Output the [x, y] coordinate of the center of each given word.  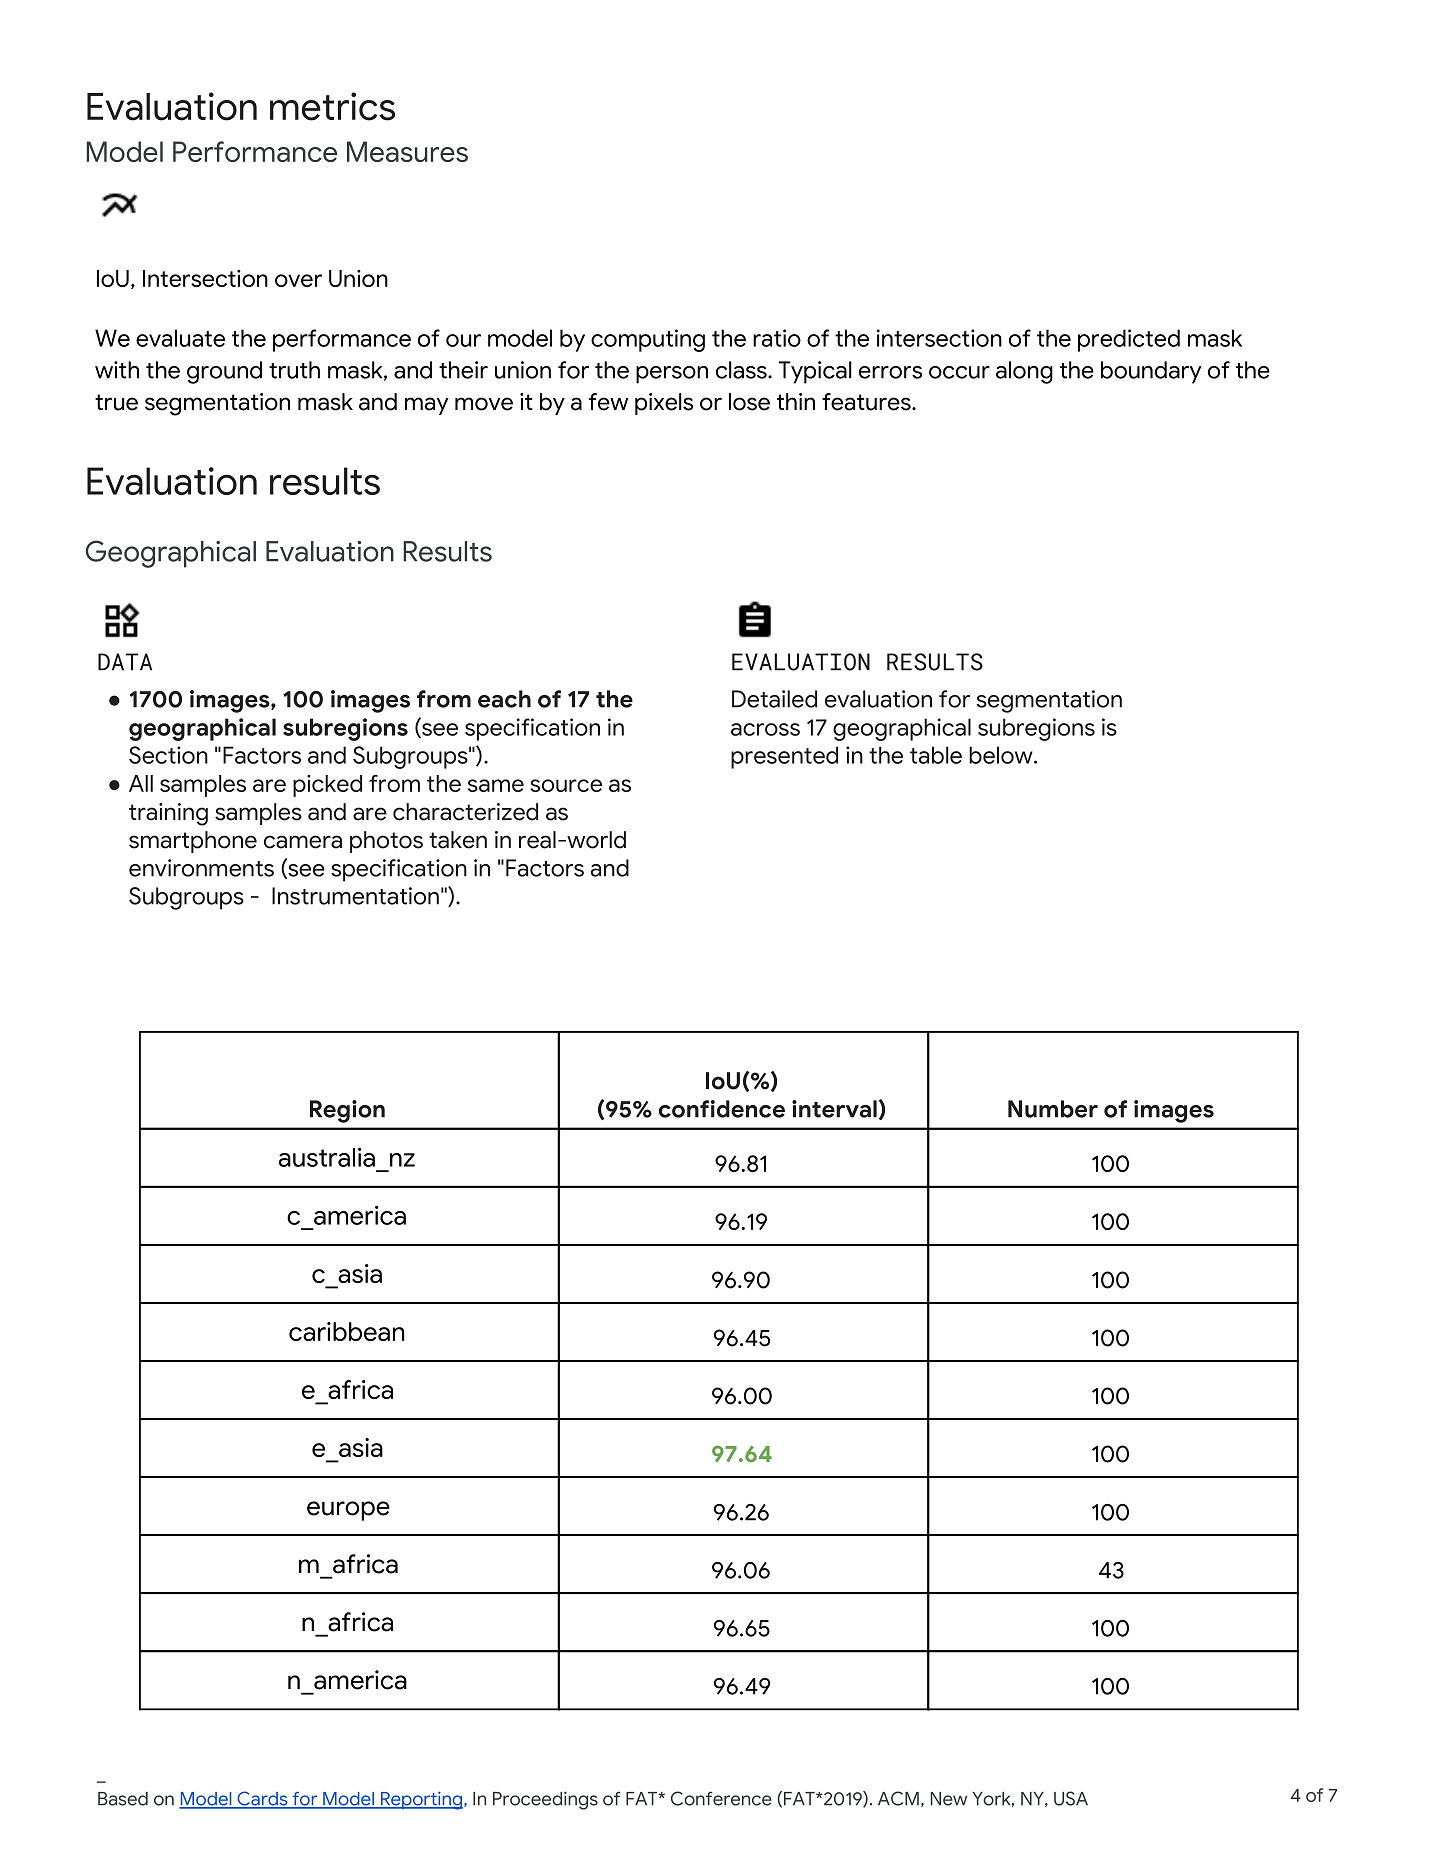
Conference [721, 1798]
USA [1071, 1798]
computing [648, 340]
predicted [1129, 340]
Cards [262, 1799]
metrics [332, 106]
